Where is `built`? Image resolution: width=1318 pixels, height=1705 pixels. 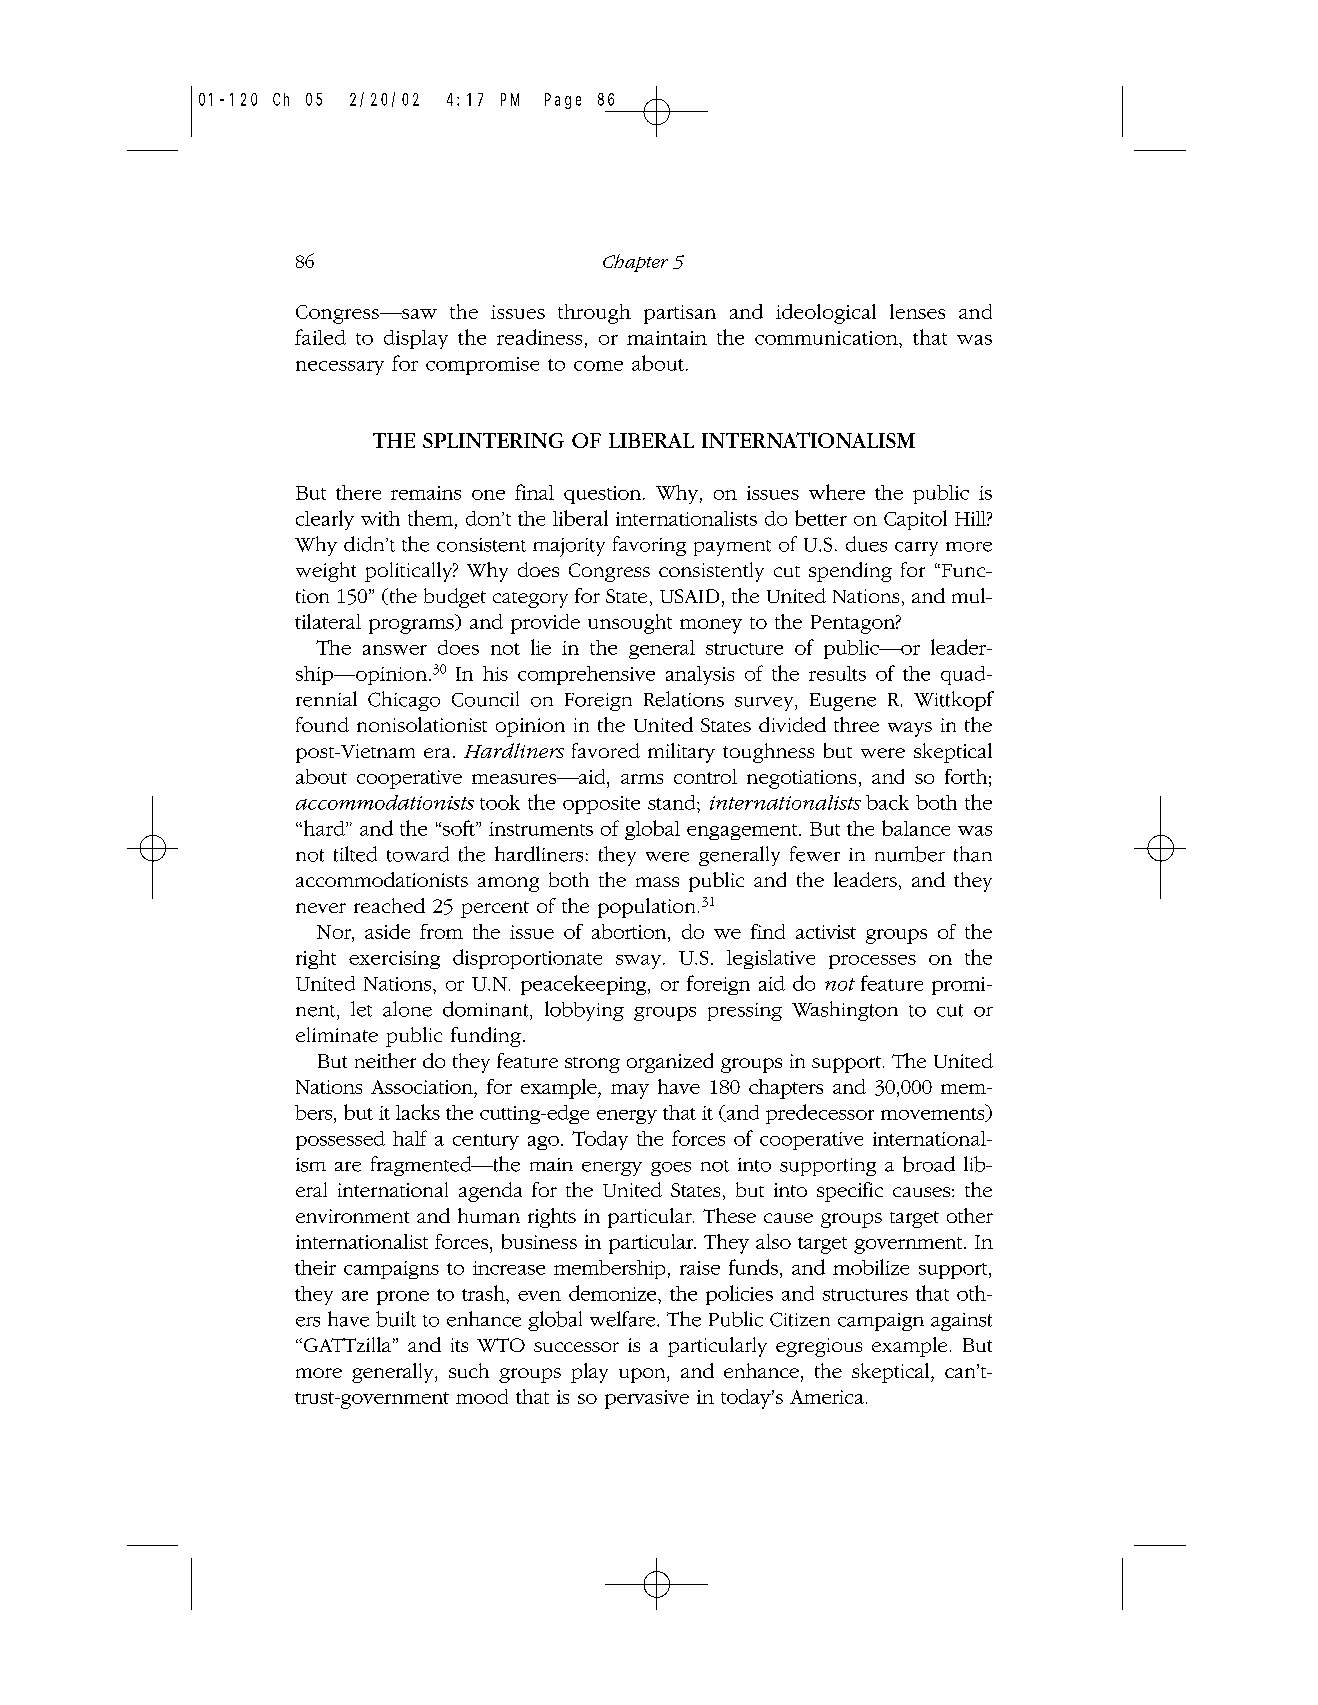
built is located at coordinates (396, 1319).
